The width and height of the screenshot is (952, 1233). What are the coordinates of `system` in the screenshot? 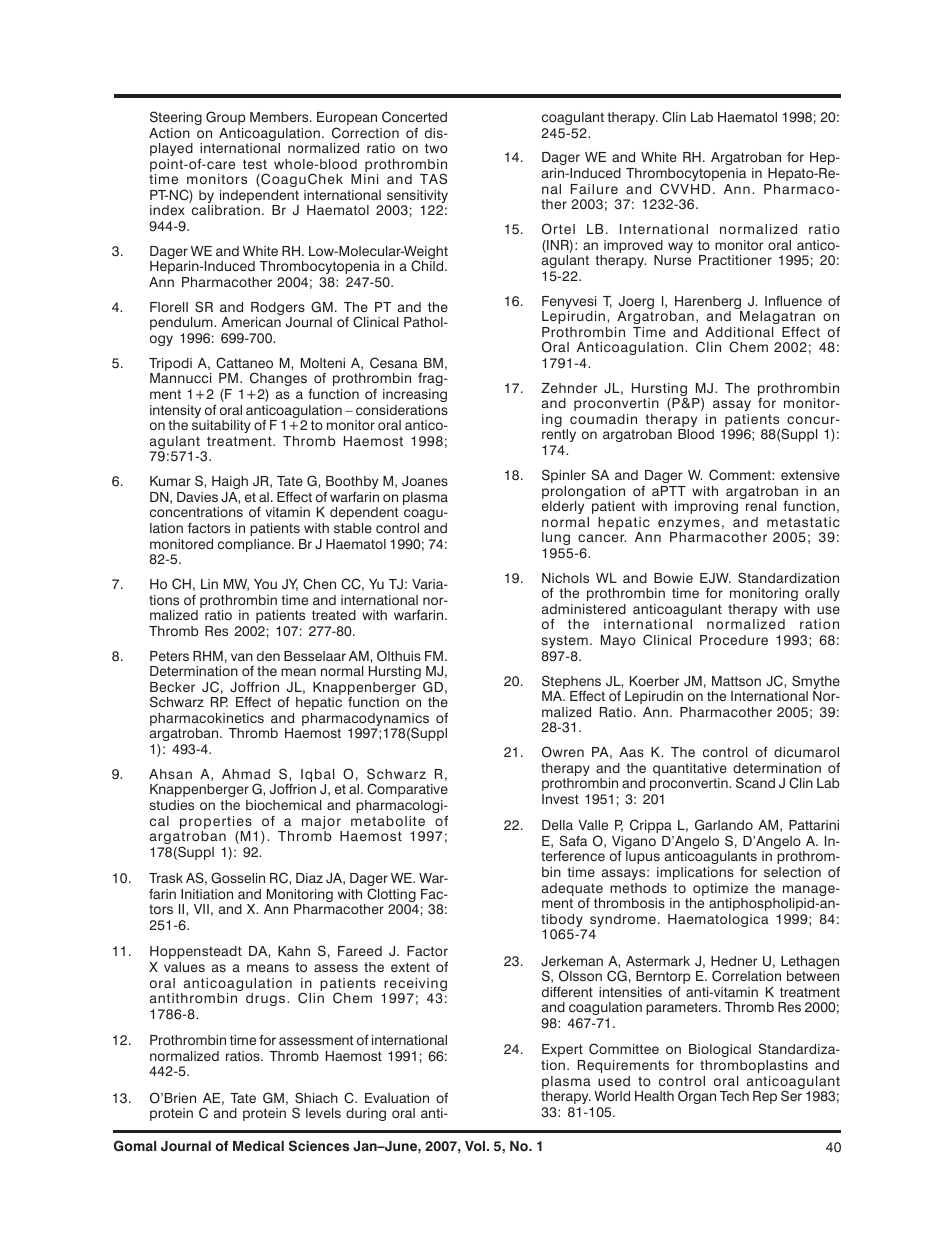 It's located at (565, 641).
